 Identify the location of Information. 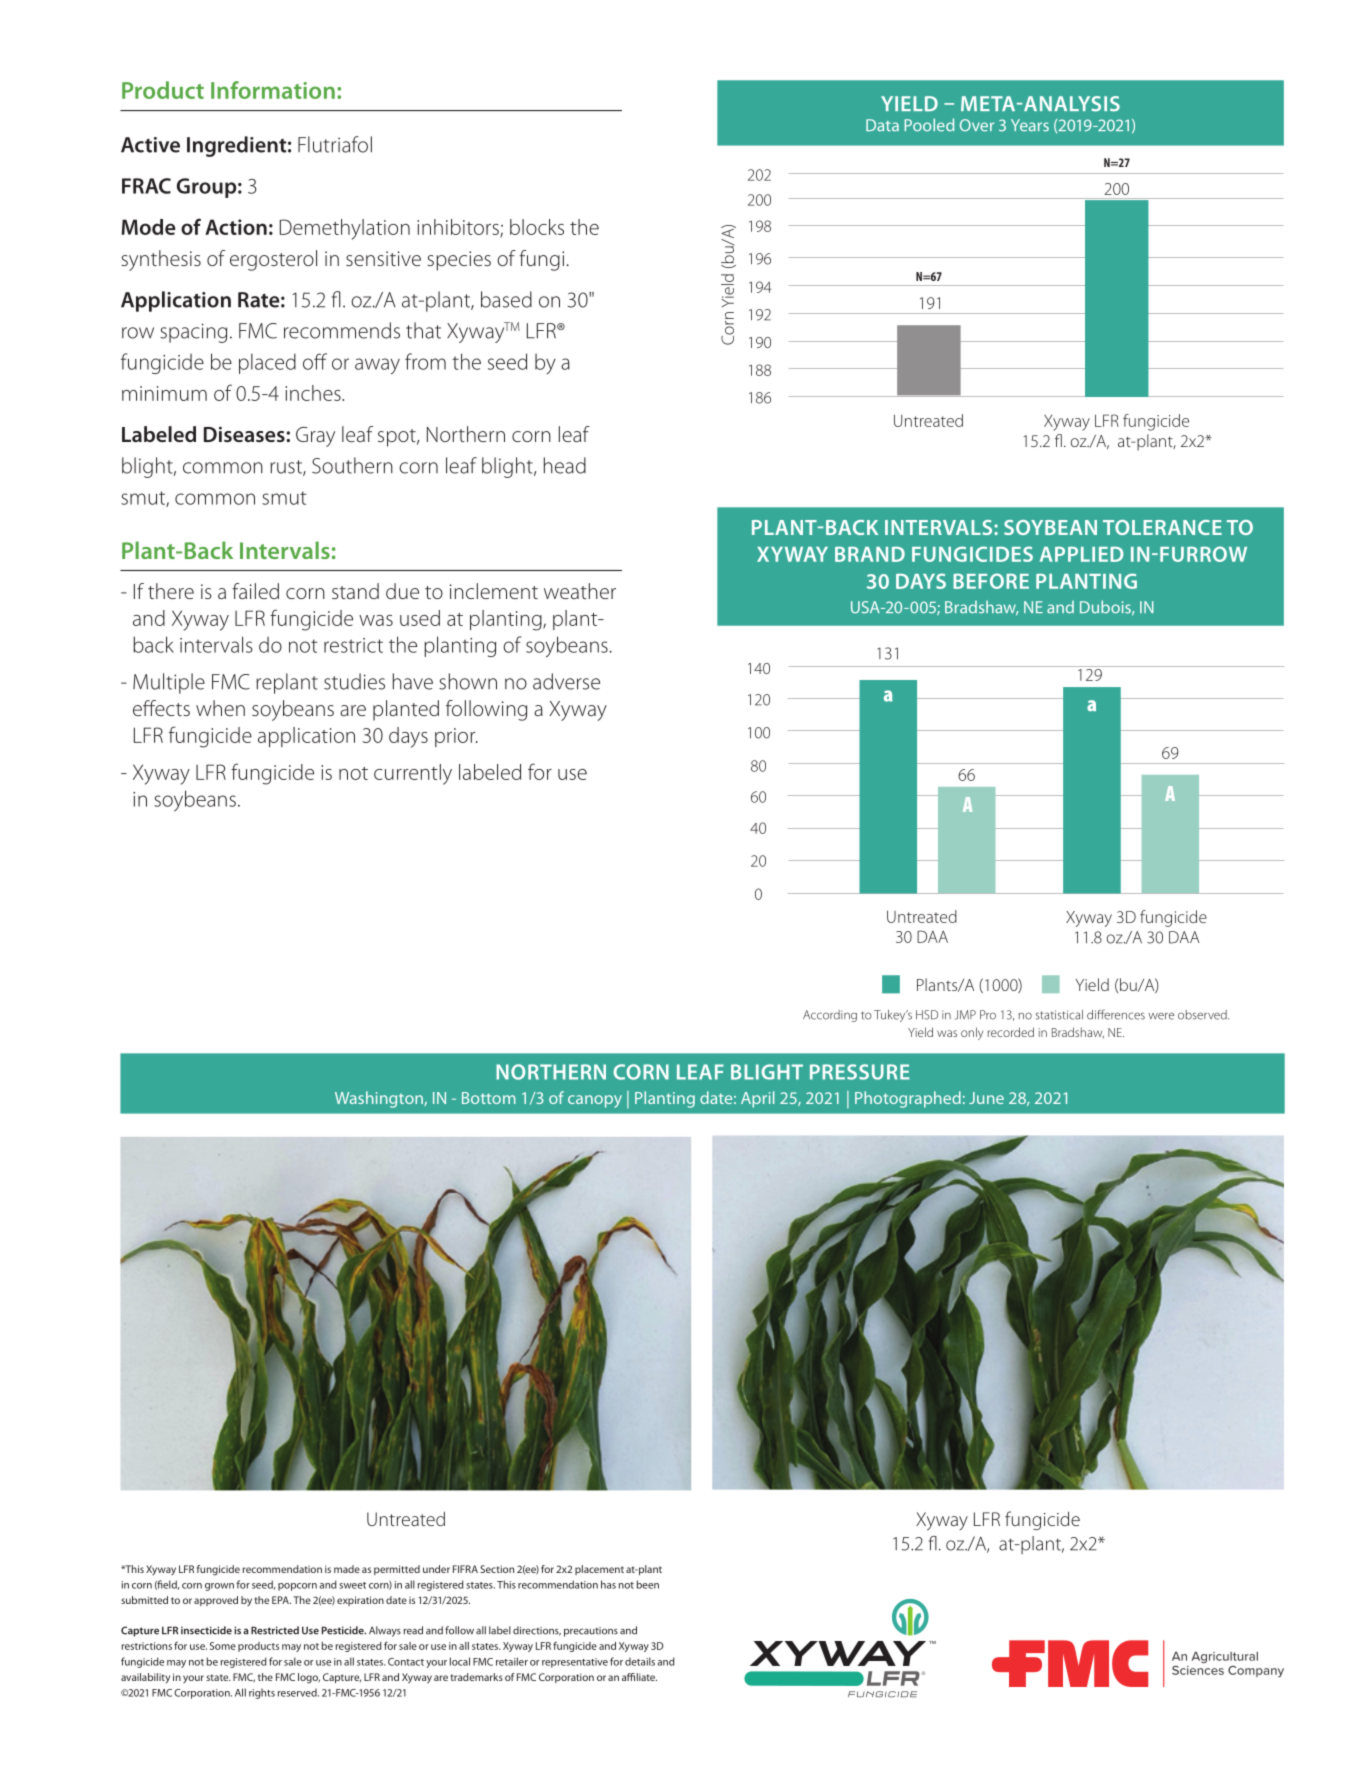
(273, 90).
